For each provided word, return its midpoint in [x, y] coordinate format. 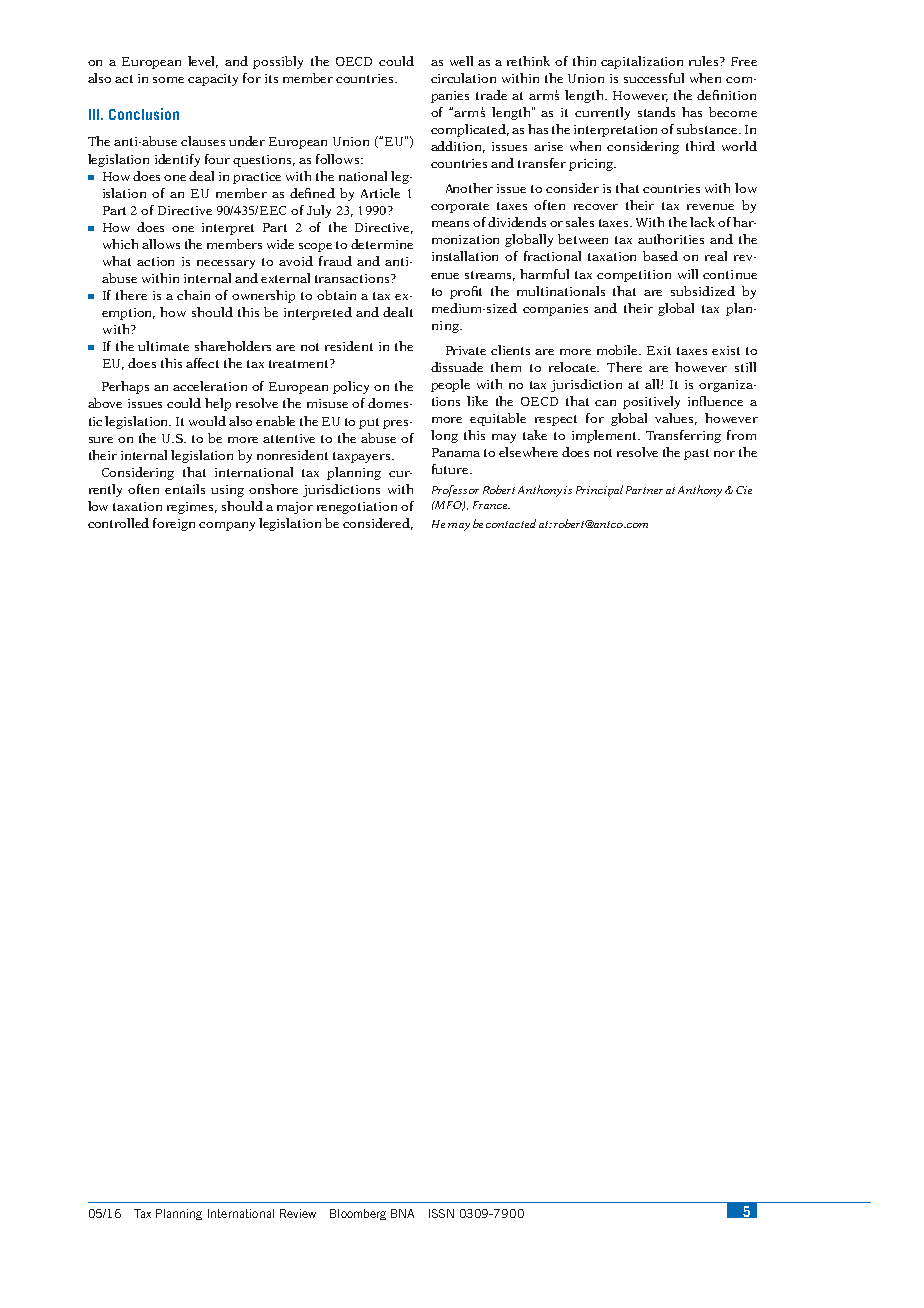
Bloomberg [358, 1214]
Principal [599, 491]
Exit [659, 350]
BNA [402, 1213]
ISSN [441, 1213]
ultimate [163, 346]
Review [298, 1213]
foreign [174, 524]
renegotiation [357, 508]
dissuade [457, 367]
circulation [463, 78]
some [168, 80]
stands [656, 112]
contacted [511, 523]
